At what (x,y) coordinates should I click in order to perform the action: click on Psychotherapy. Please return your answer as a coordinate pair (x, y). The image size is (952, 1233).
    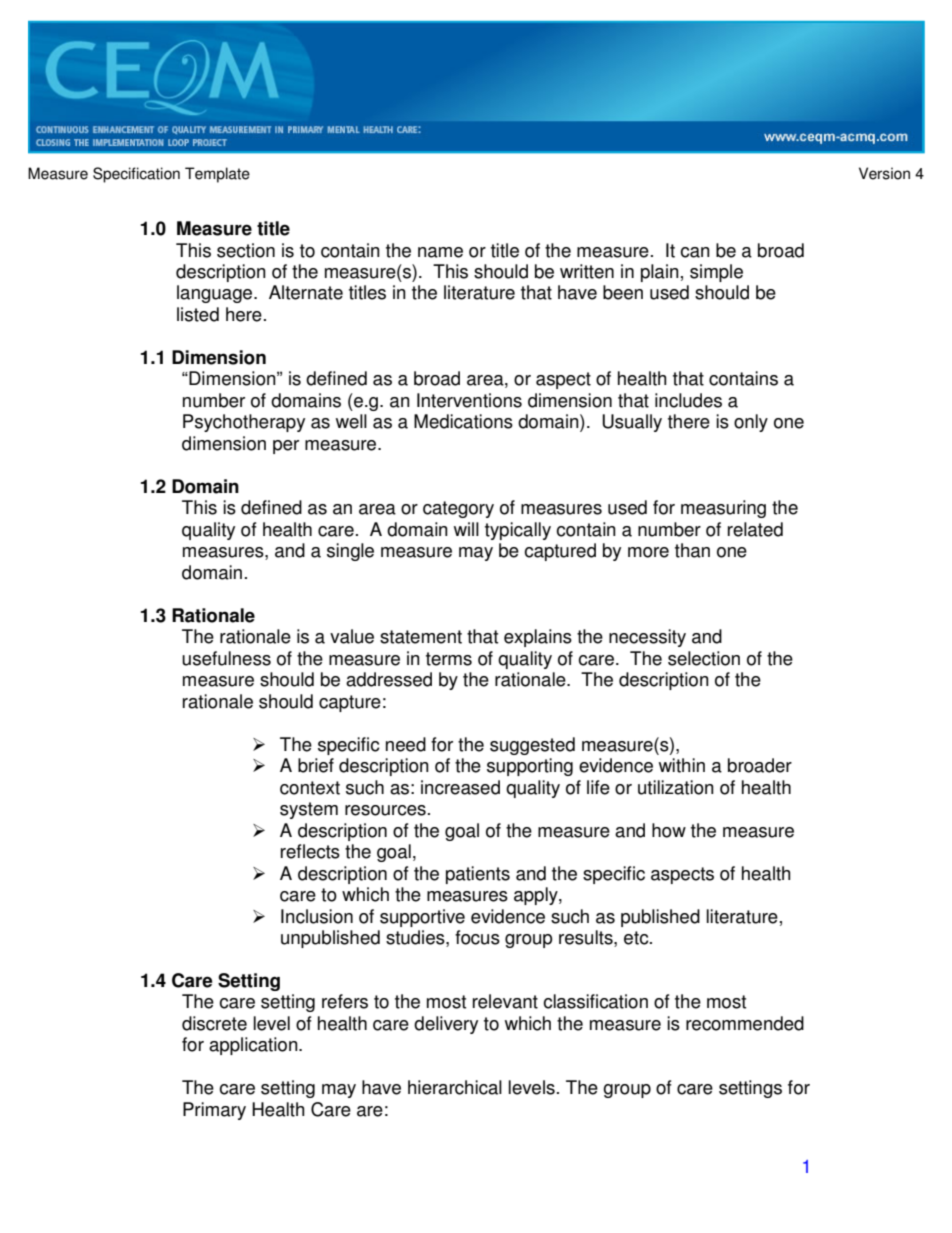
    Looking at the image, I should click on (244, 423).
